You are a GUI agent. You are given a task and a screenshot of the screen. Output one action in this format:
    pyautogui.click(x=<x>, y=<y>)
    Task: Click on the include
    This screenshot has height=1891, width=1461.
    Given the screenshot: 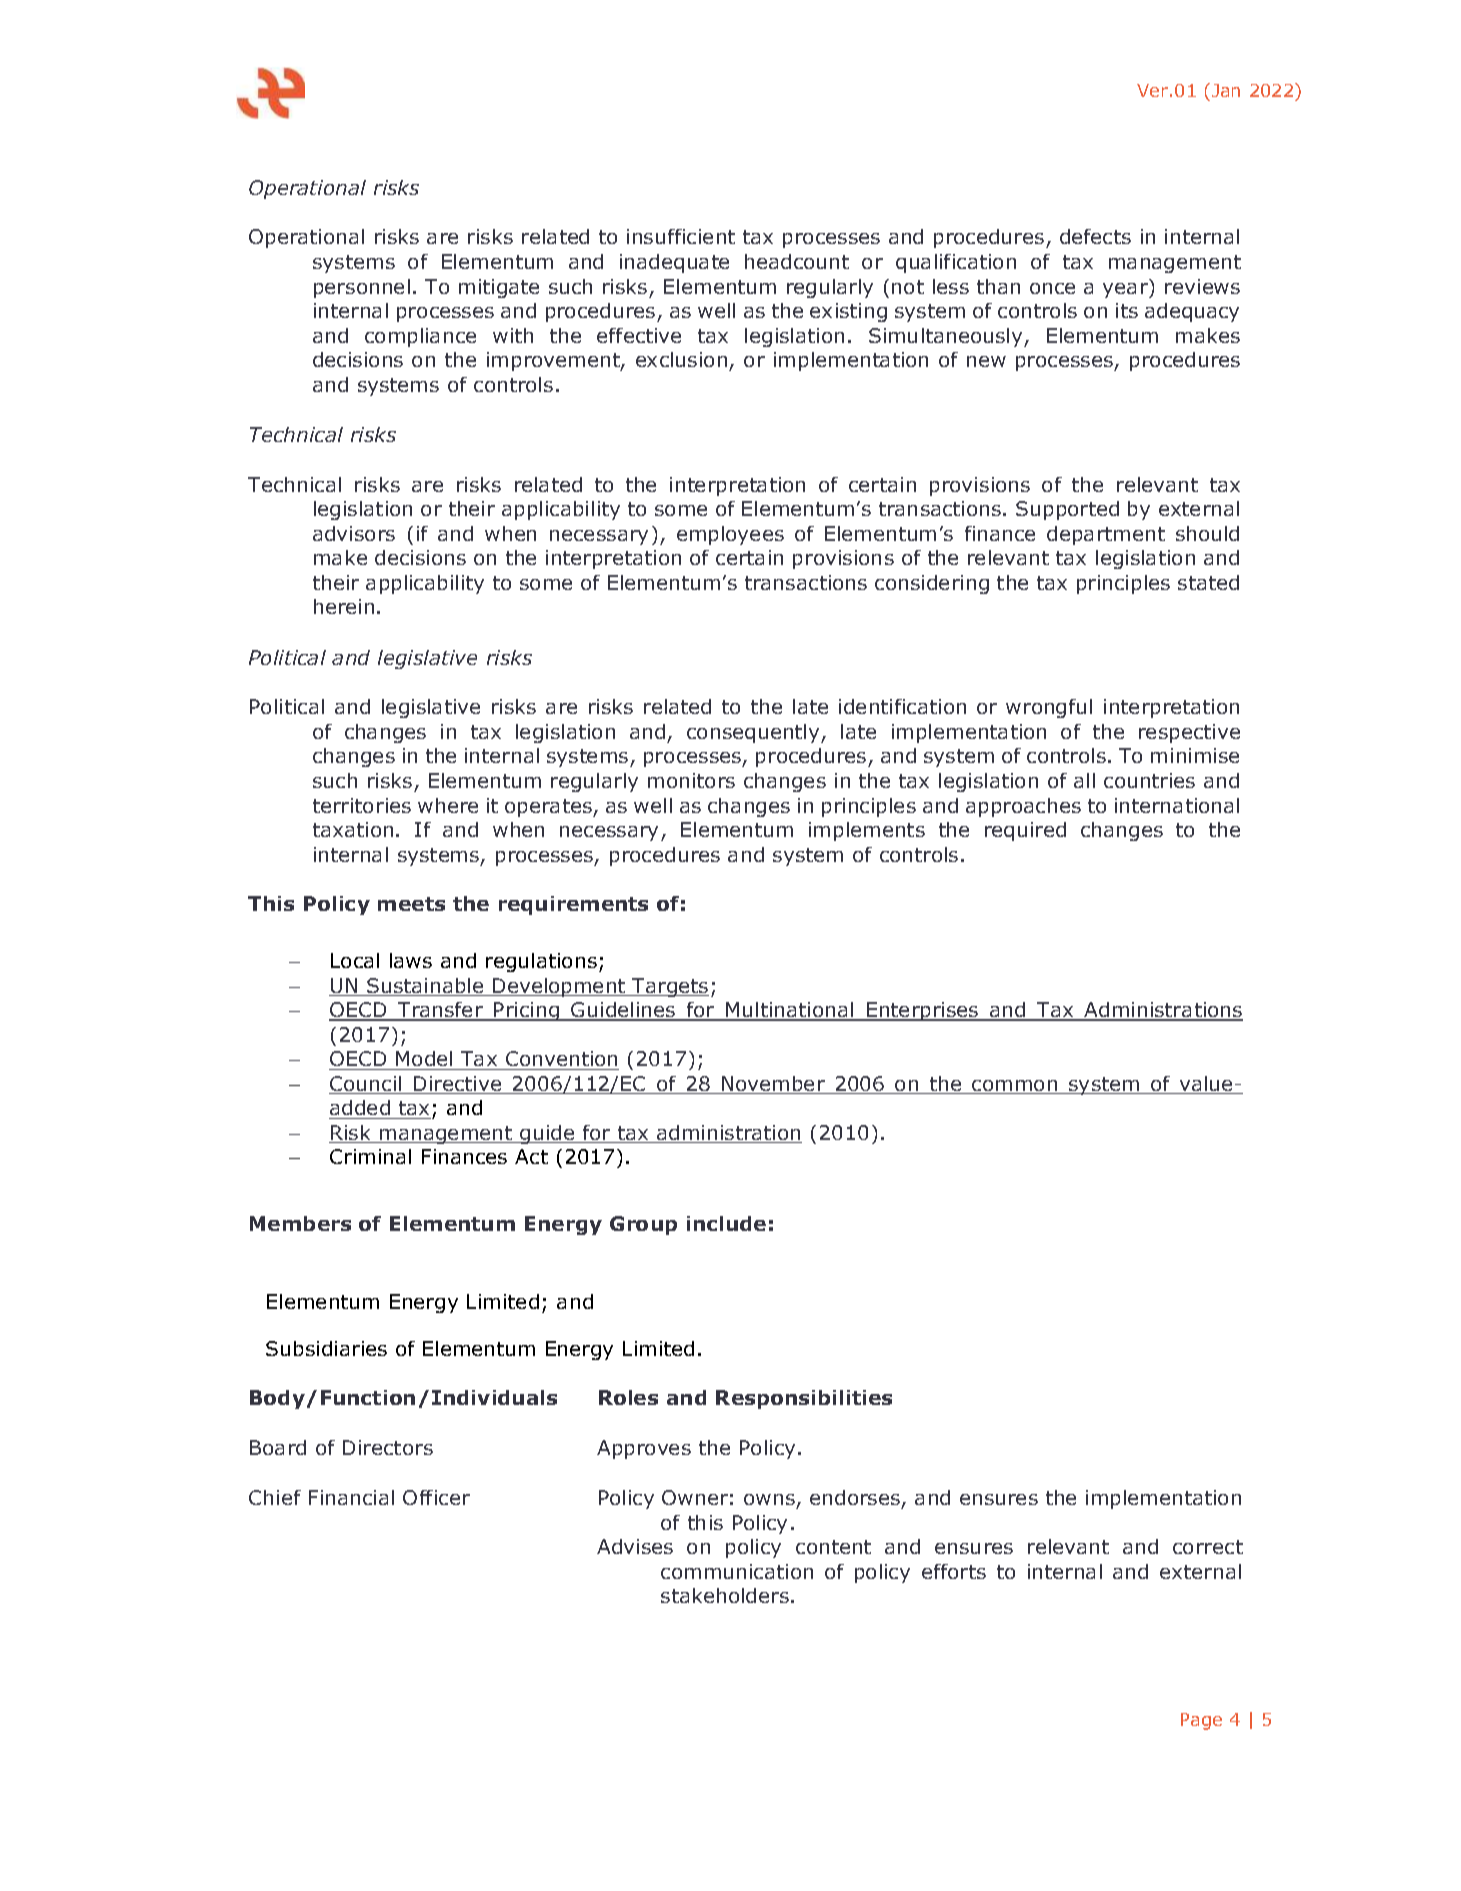 What is the action you would take?
    pyautogui.click(x=726, y=1223)
